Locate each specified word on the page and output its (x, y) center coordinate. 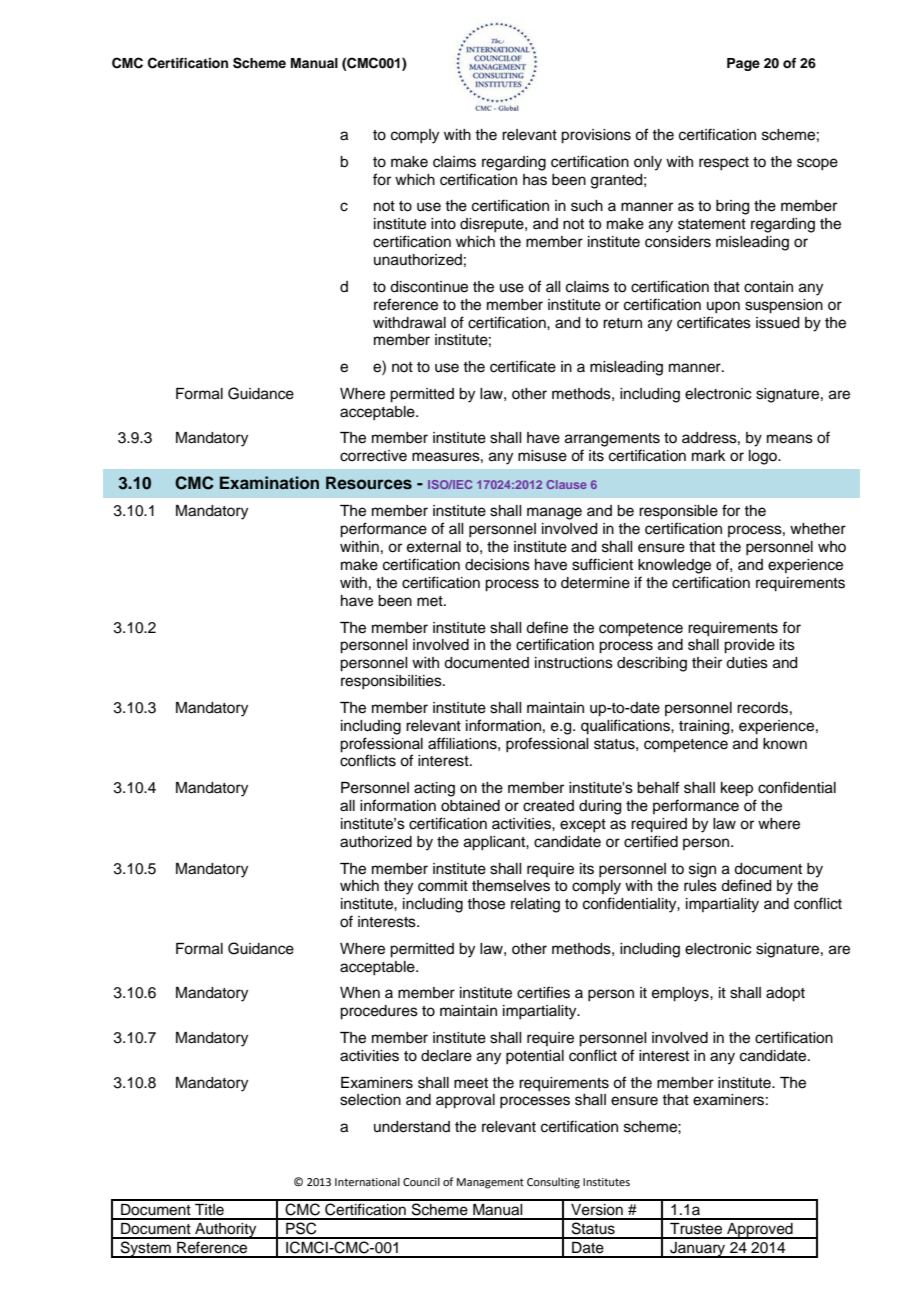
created (548, 806)
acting (434, 789)
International (367, 1181)
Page (743, 64)
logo (764, 457)
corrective (373, 456)
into (443, 224)
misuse (542, 456)
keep (737, 789)
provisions (596, 136)
